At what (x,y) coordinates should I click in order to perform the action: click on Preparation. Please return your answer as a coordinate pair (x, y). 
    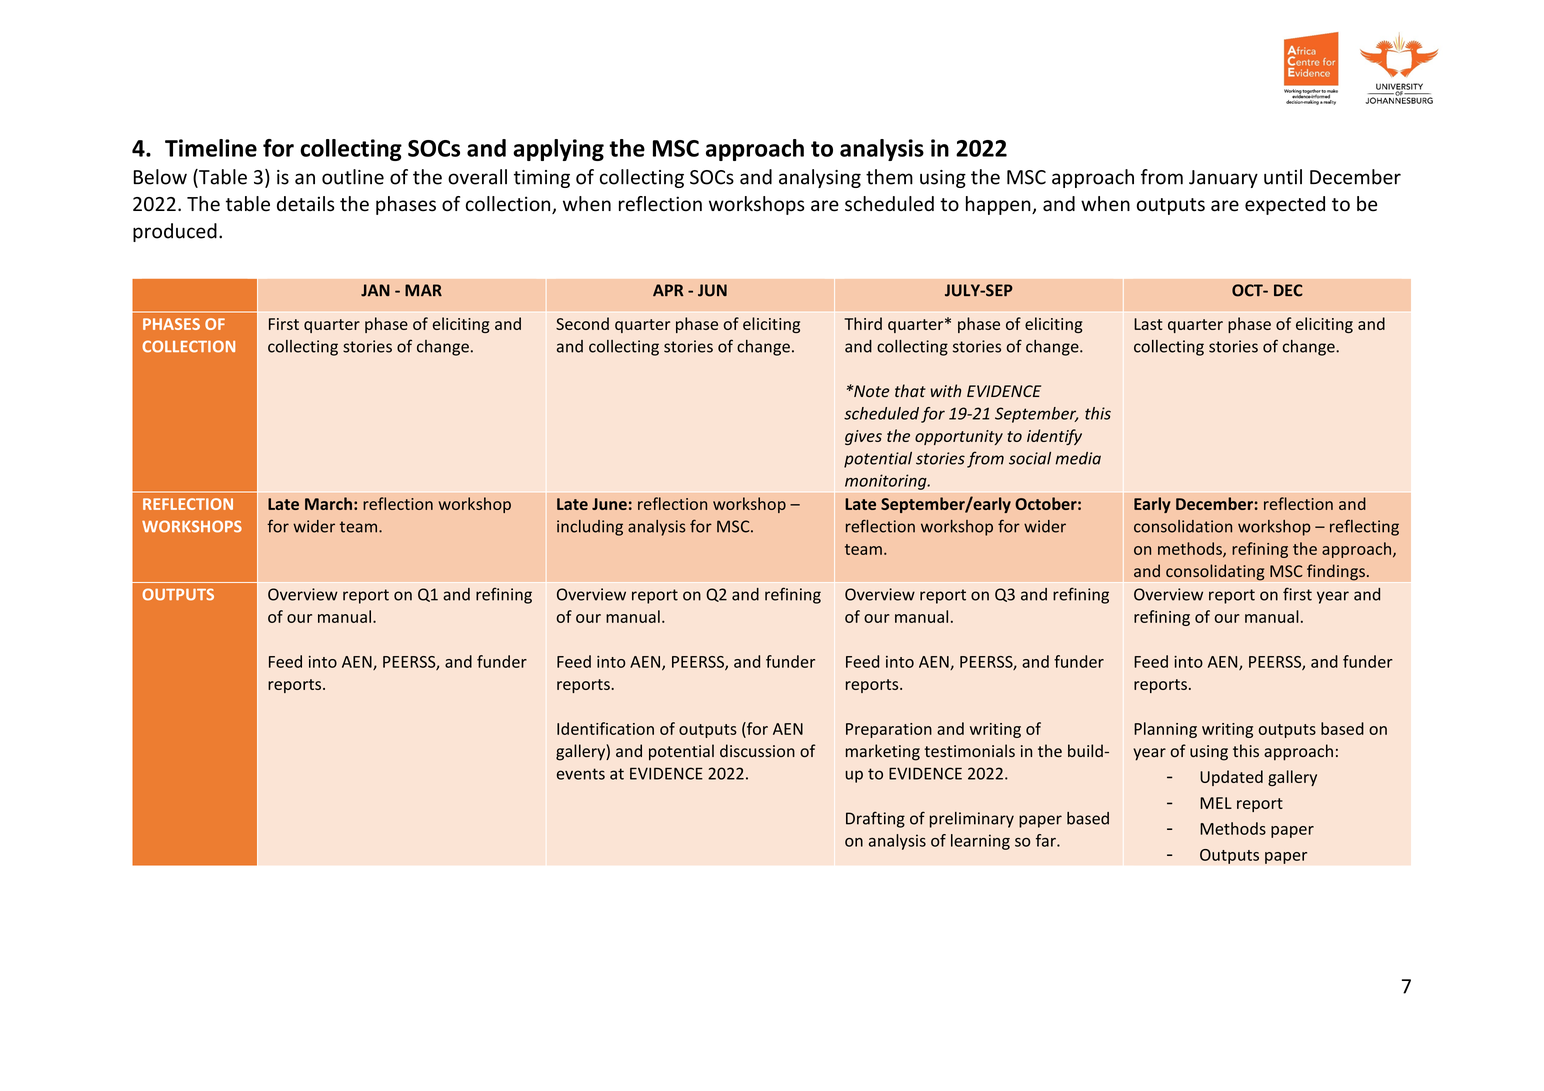
    Looking at the image, I should click on (889, 730).
